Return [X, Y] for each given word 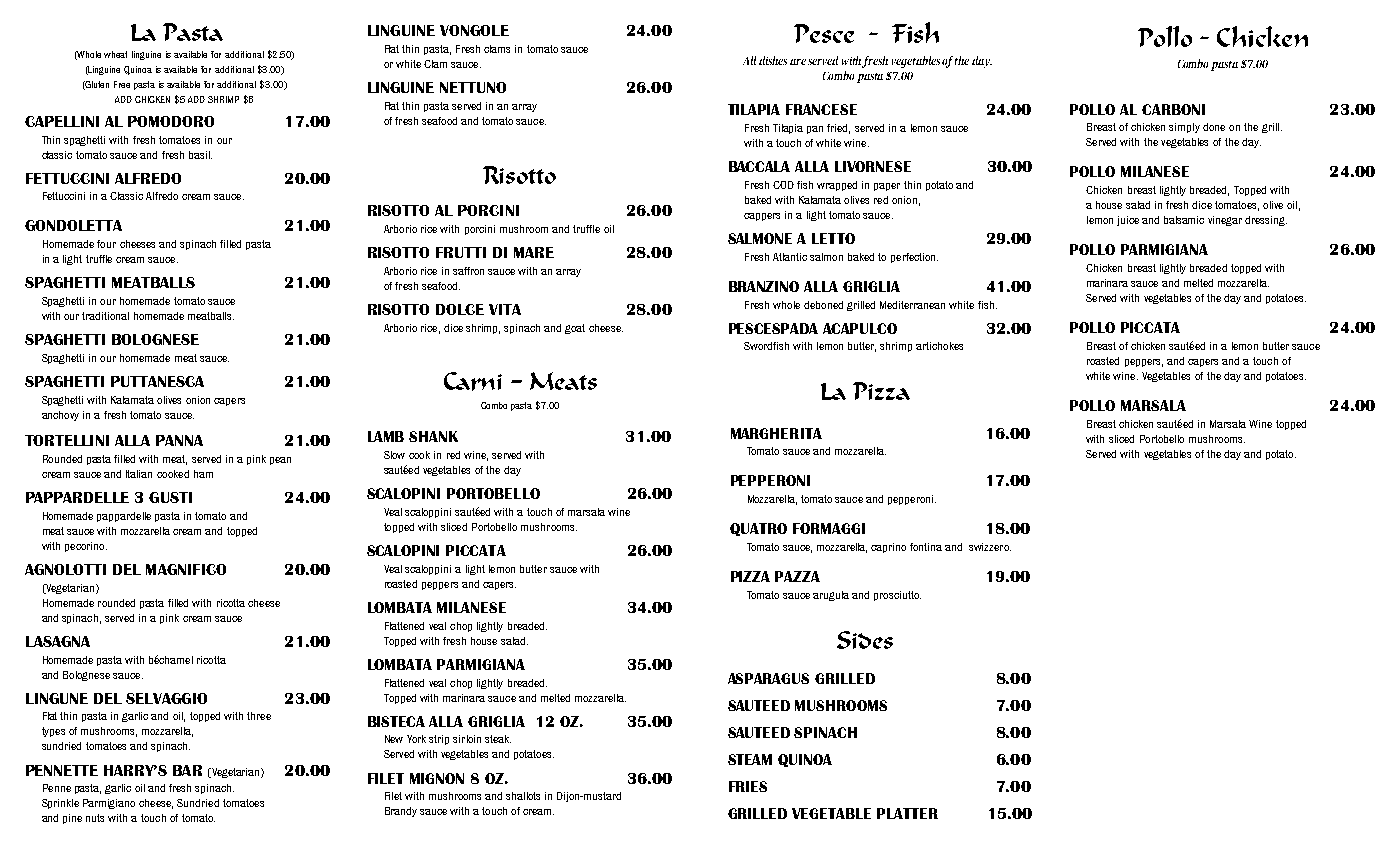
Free [122, 84]
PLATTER [907, 813]
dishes [773, 60]
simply [1184, 128]
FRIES [748, 786]
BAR [187, 770]
